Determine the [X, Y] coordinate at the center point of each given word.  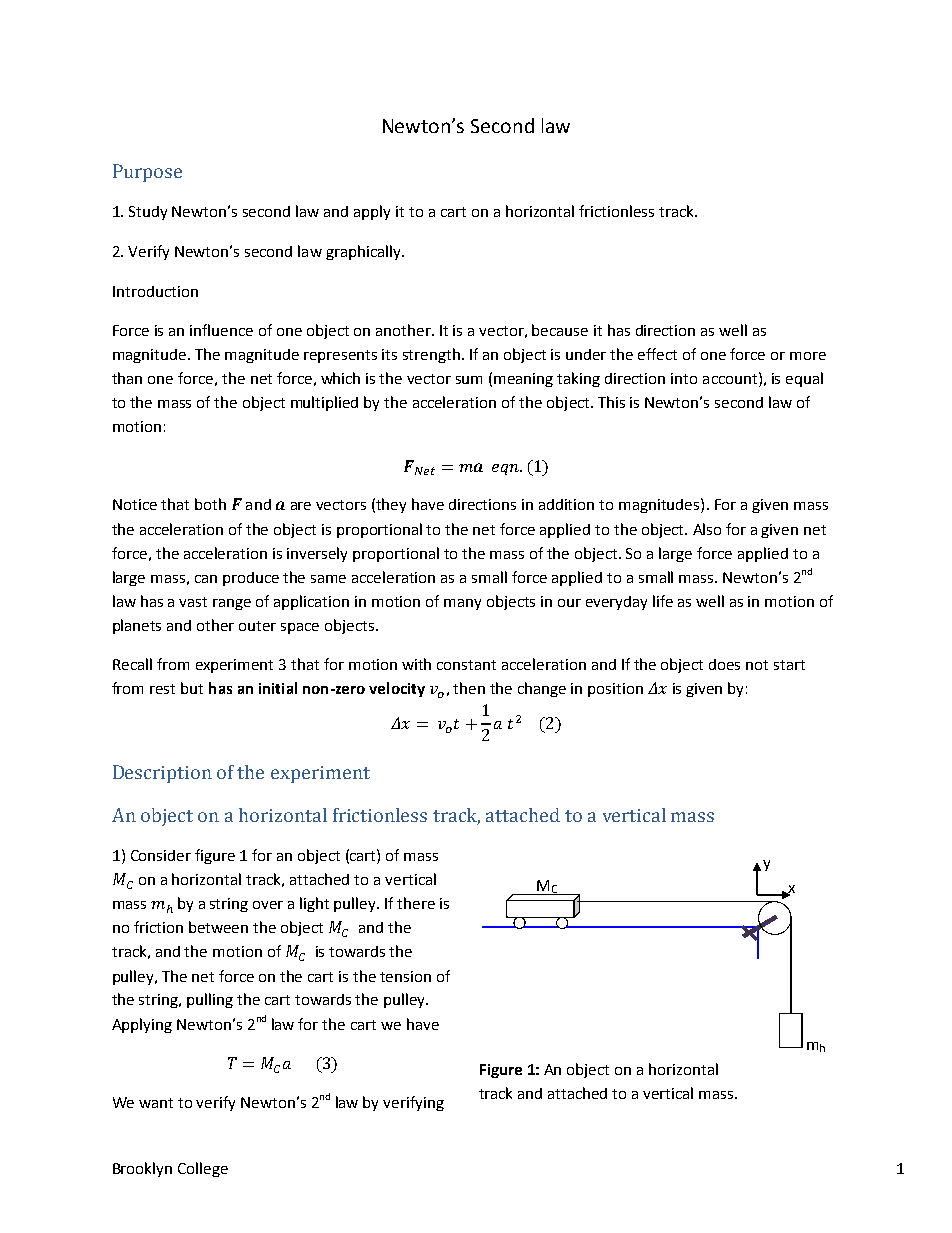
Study [148, 213]
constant [466, 665]
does [724, 664]
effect [657, 354]
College [203, 1169]
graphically [364, 252]
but [192, 688]
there [416, 903]
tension [405, 976]
